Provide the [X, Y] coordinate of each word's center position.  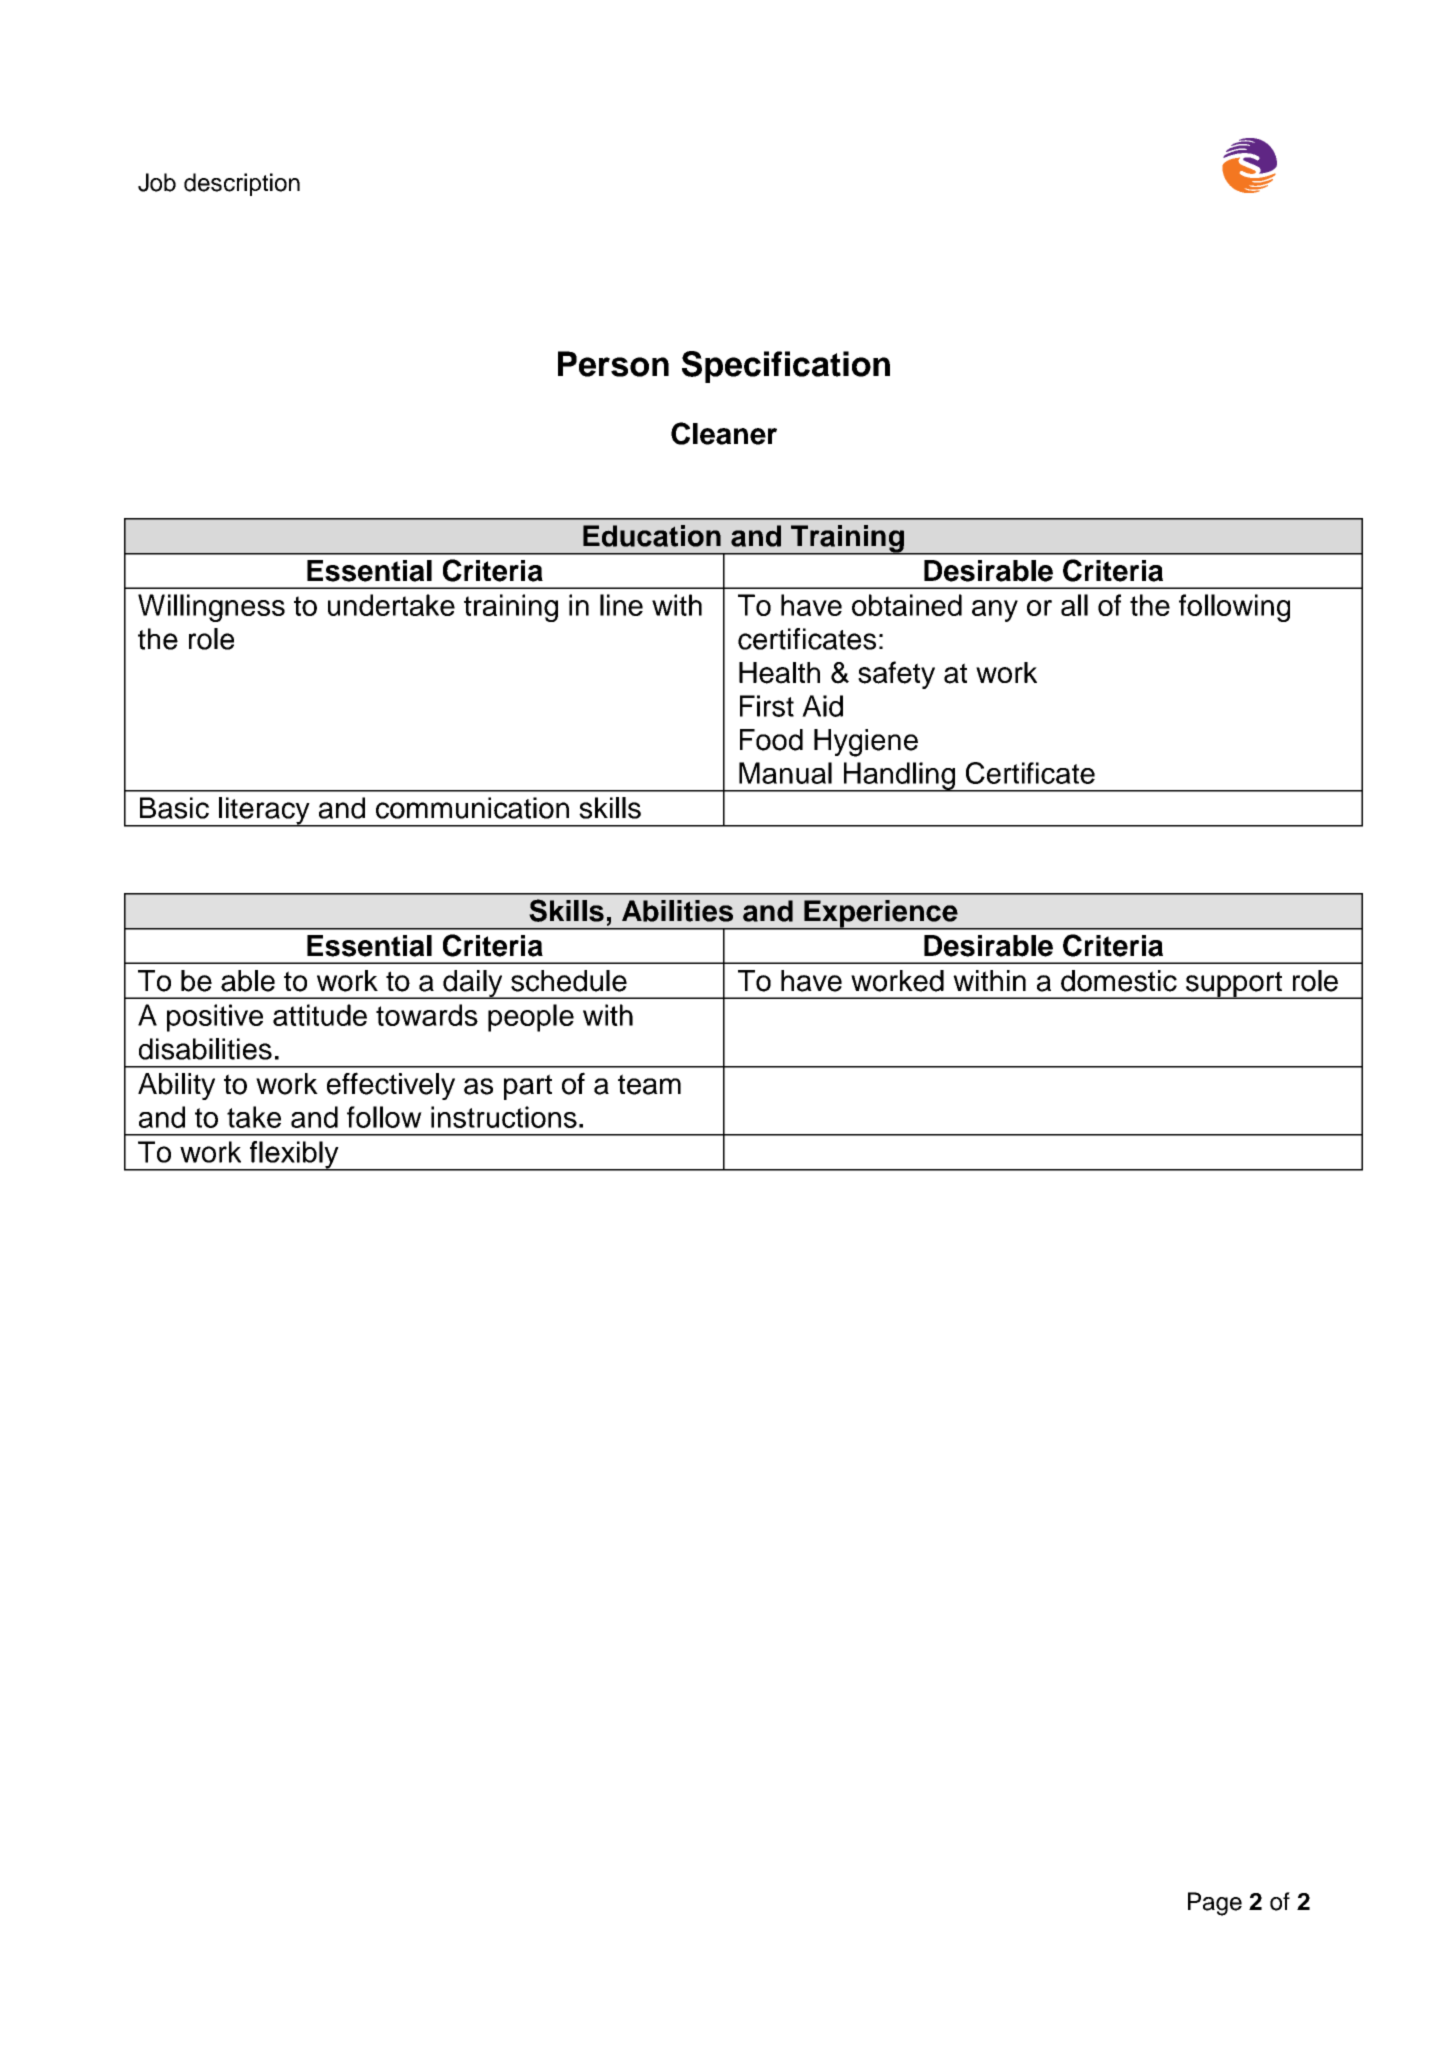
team [649, 1084]
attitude [320, 1015]
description [242, 184]
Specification [786, 367]
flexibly [294, 1156]
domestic [1119, 981]
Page [1215, 1904]
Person [613, 364]
